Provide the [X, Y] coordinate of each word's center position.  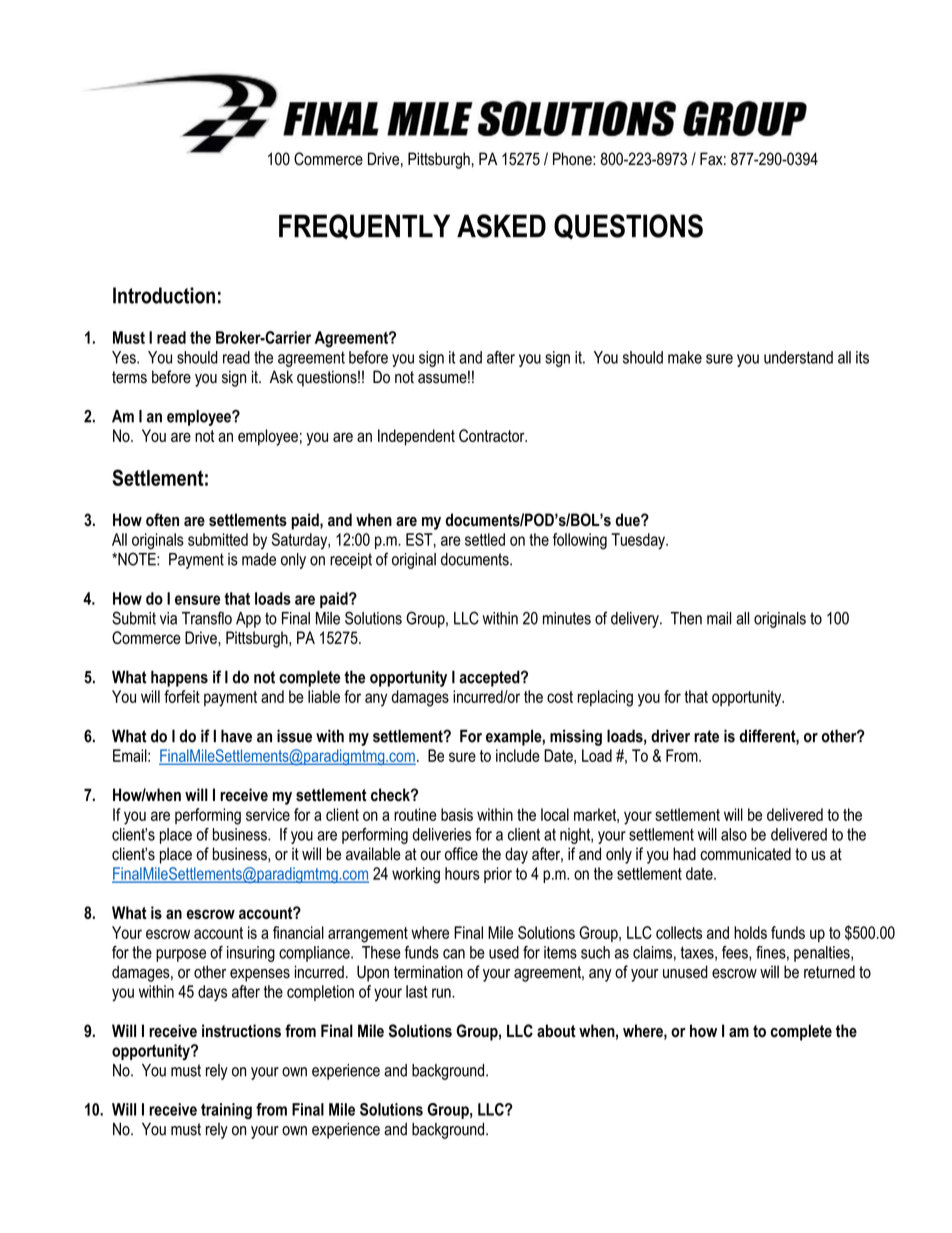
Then [686, 618]
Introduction [164, 295]
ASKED [501, 226]
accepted [490, 678]
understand [798, 357]
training [226, 1111]
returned [829, 972]
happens [179, 678]
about [556, 1031]
